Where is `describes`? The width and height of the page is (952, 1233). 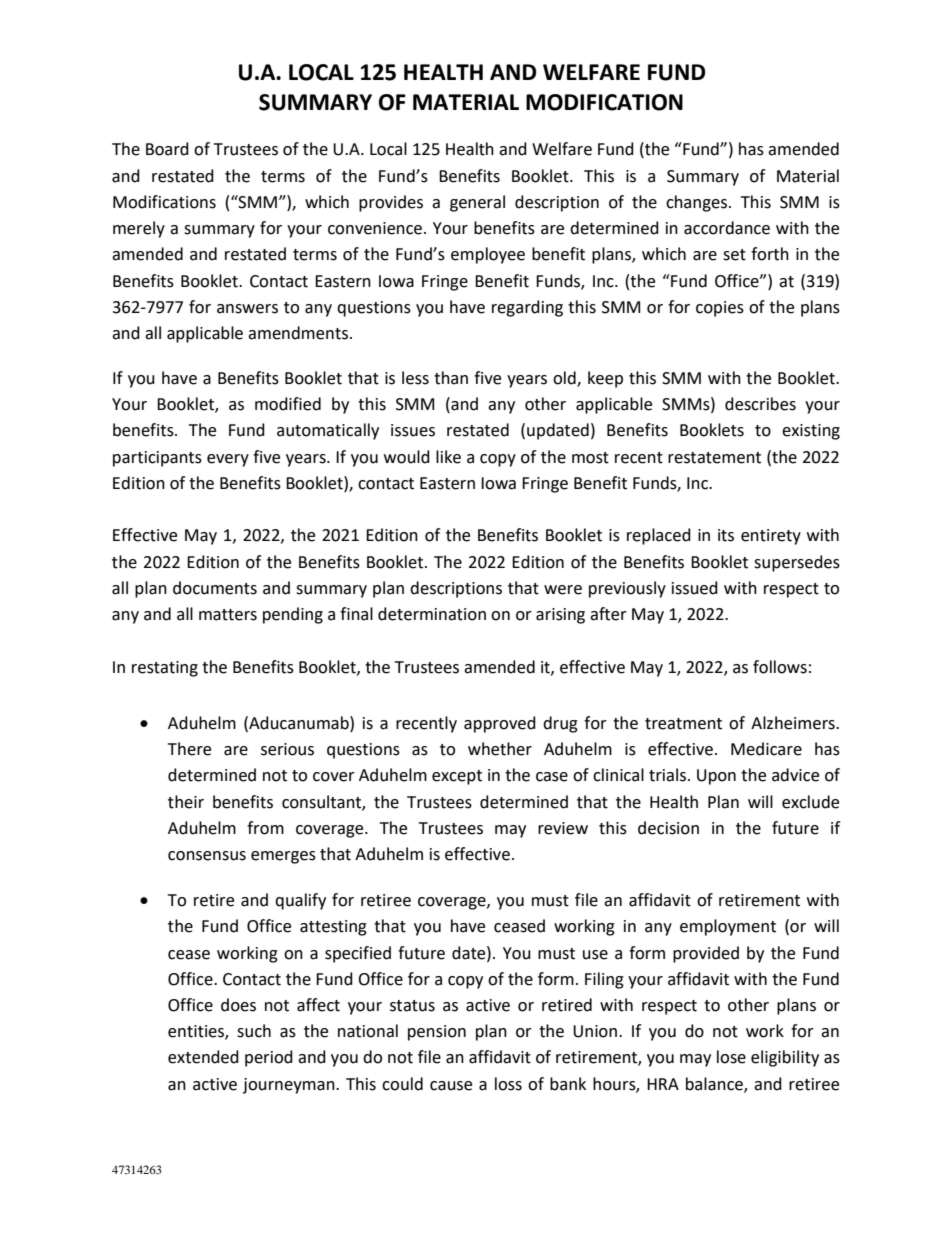
describes is located at coordinates (760, 404).
